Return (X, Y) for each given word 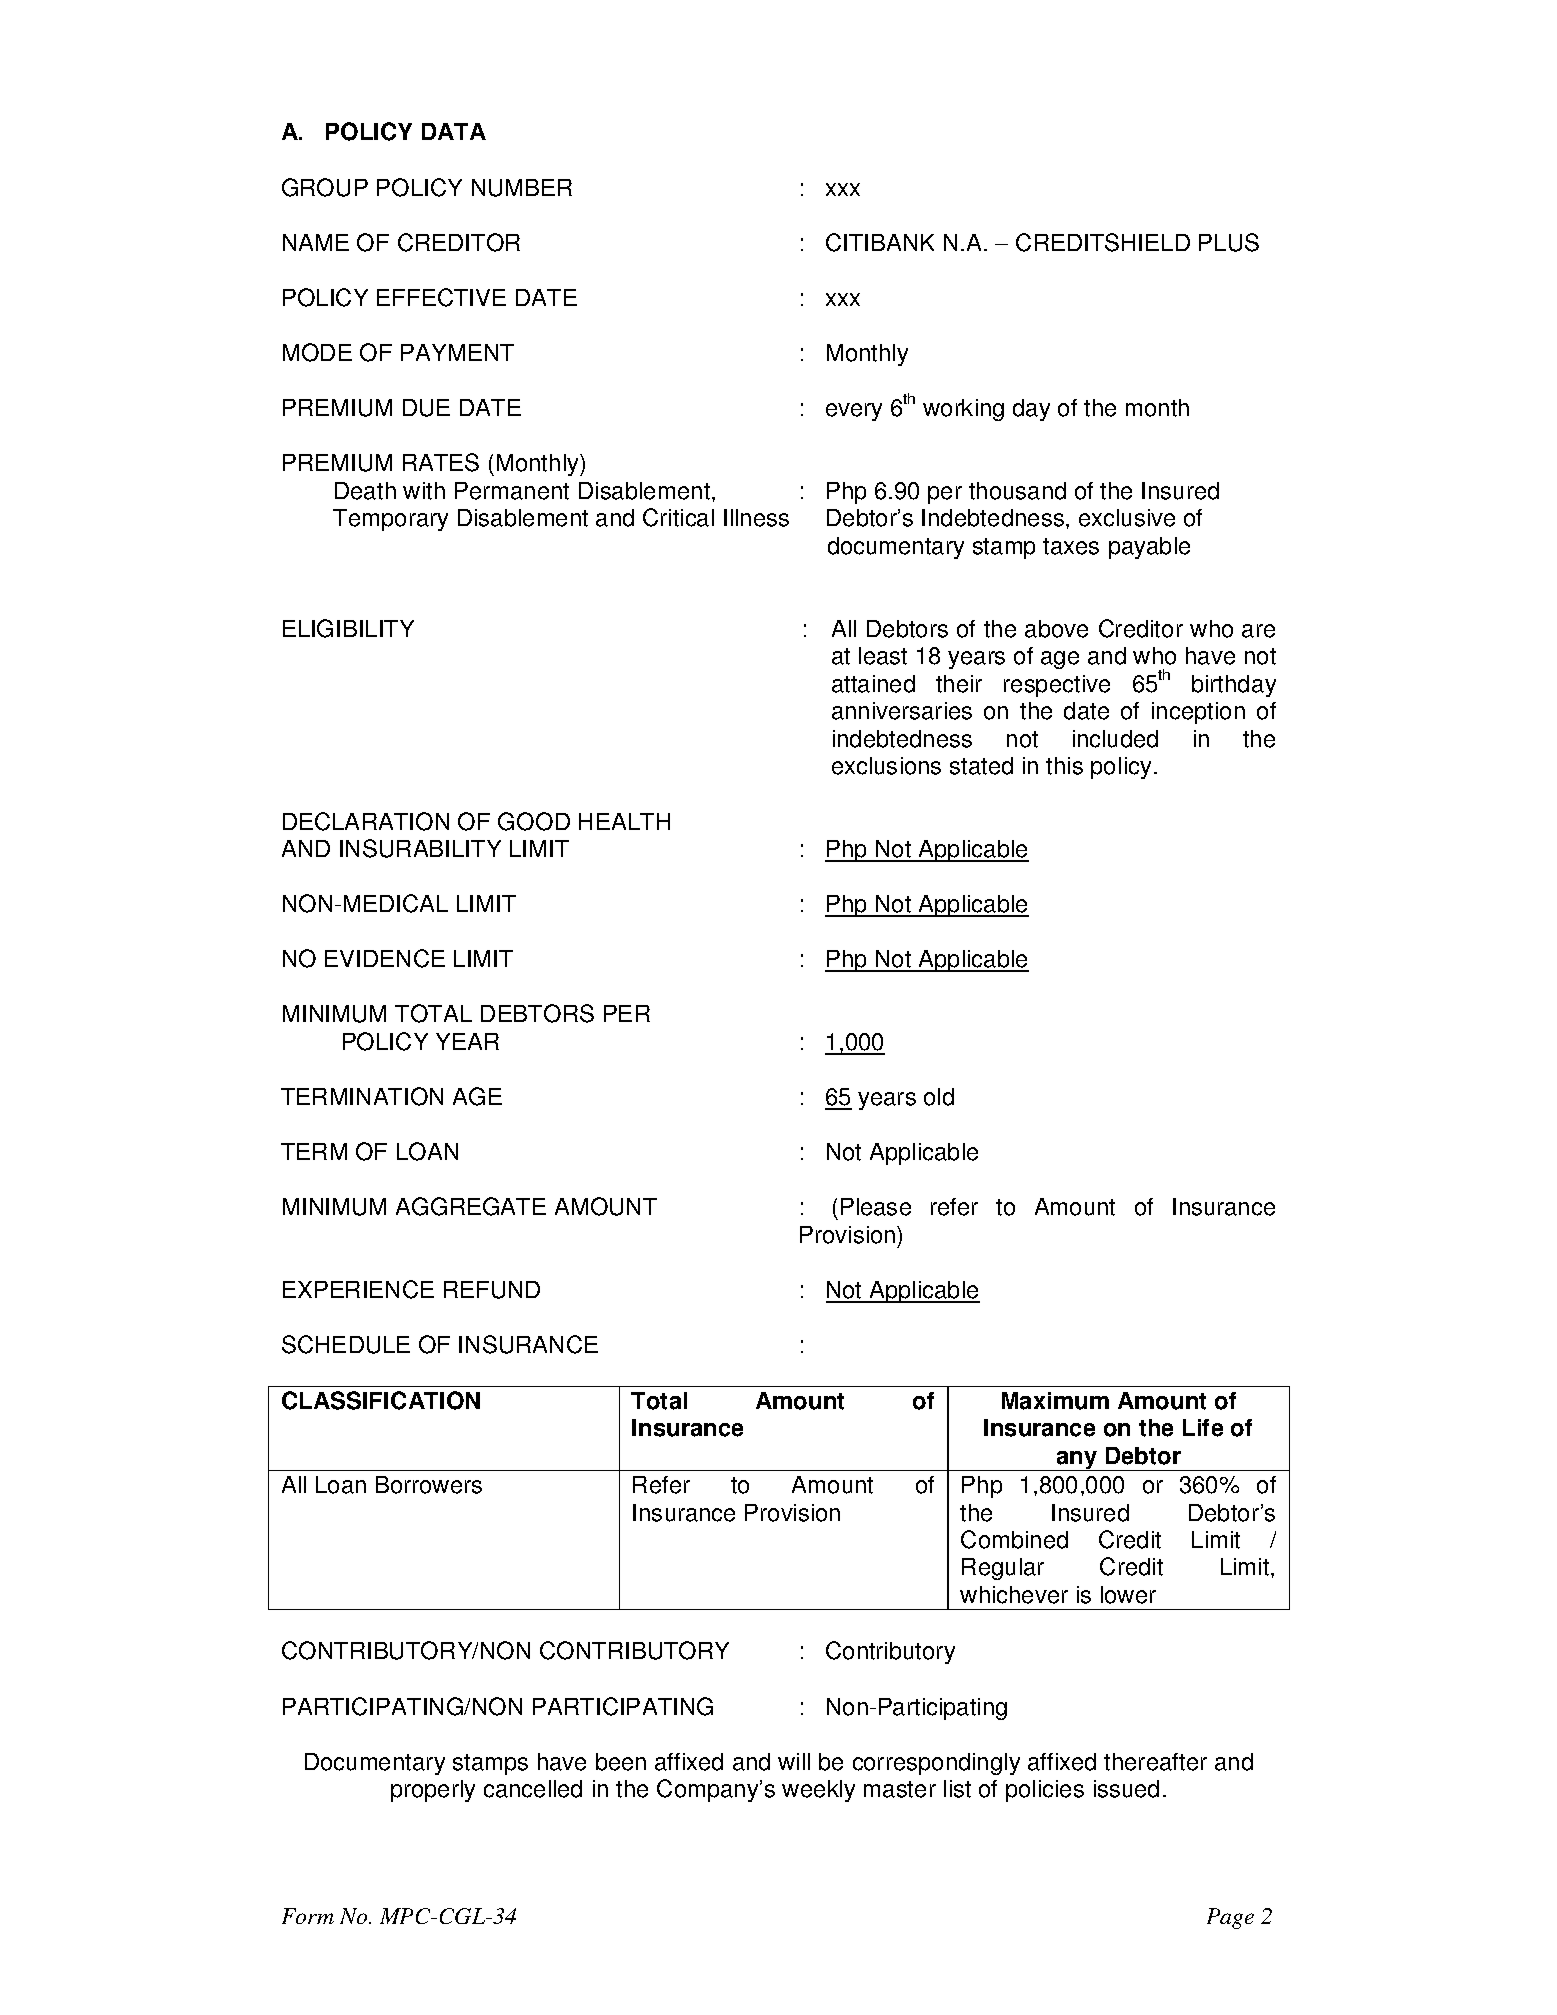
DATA (454, 131)
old (939, 1097)
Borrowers (429, 1485)
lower (1128, 1595)
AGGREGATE (471, 1206)
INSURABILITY (420, 848)
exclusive (1127, 518)
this (1064, 766)
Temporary (390, 520)
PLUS (1229, 242)
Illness (756, 518)
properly (433, 1791)
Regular (1003, 1569)
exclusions (886, 766)
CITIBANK (880, 242)
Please (876, 1207)
